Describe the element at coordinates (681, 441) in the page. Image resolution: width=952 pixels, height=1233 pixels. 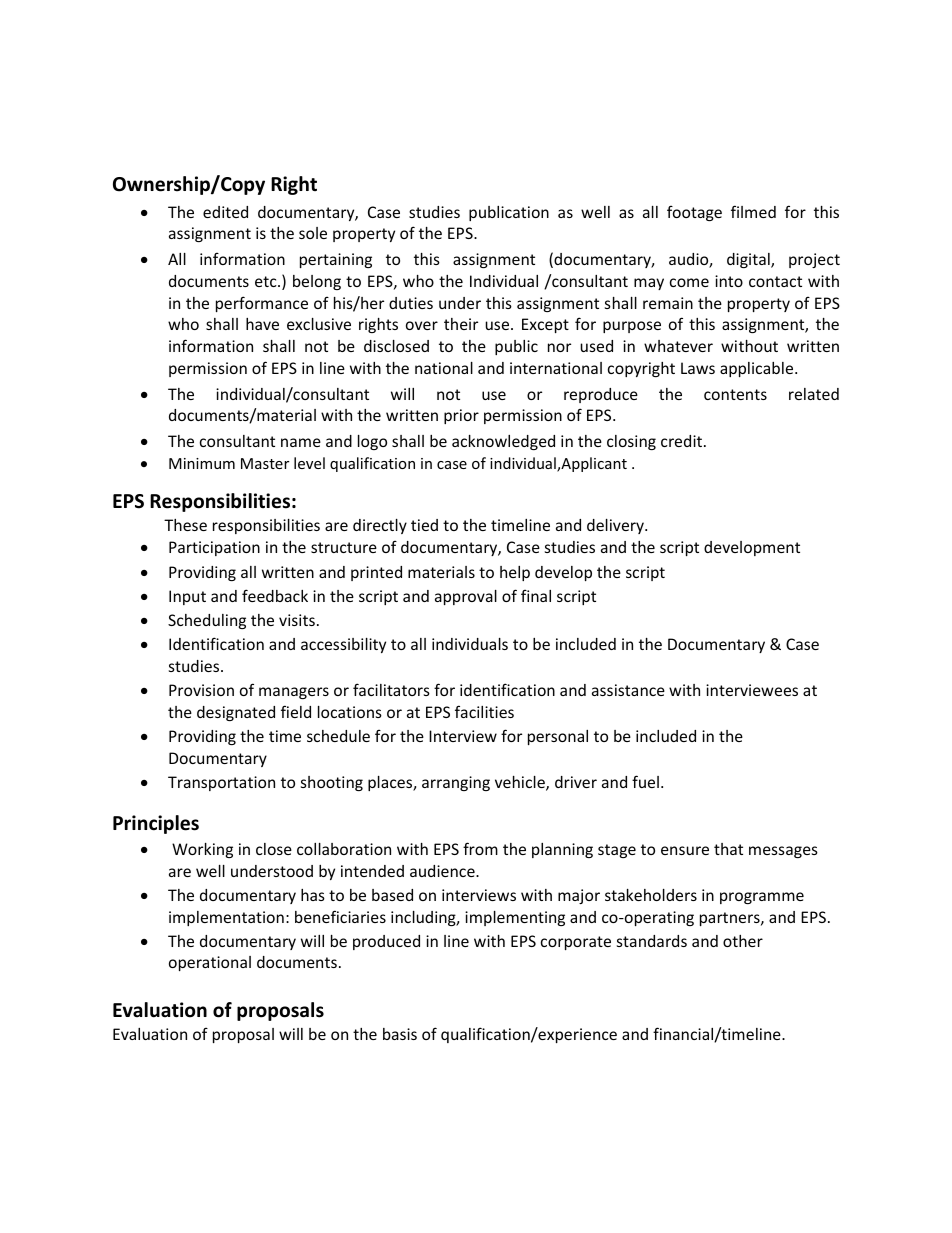
I see `credit` at that location.
